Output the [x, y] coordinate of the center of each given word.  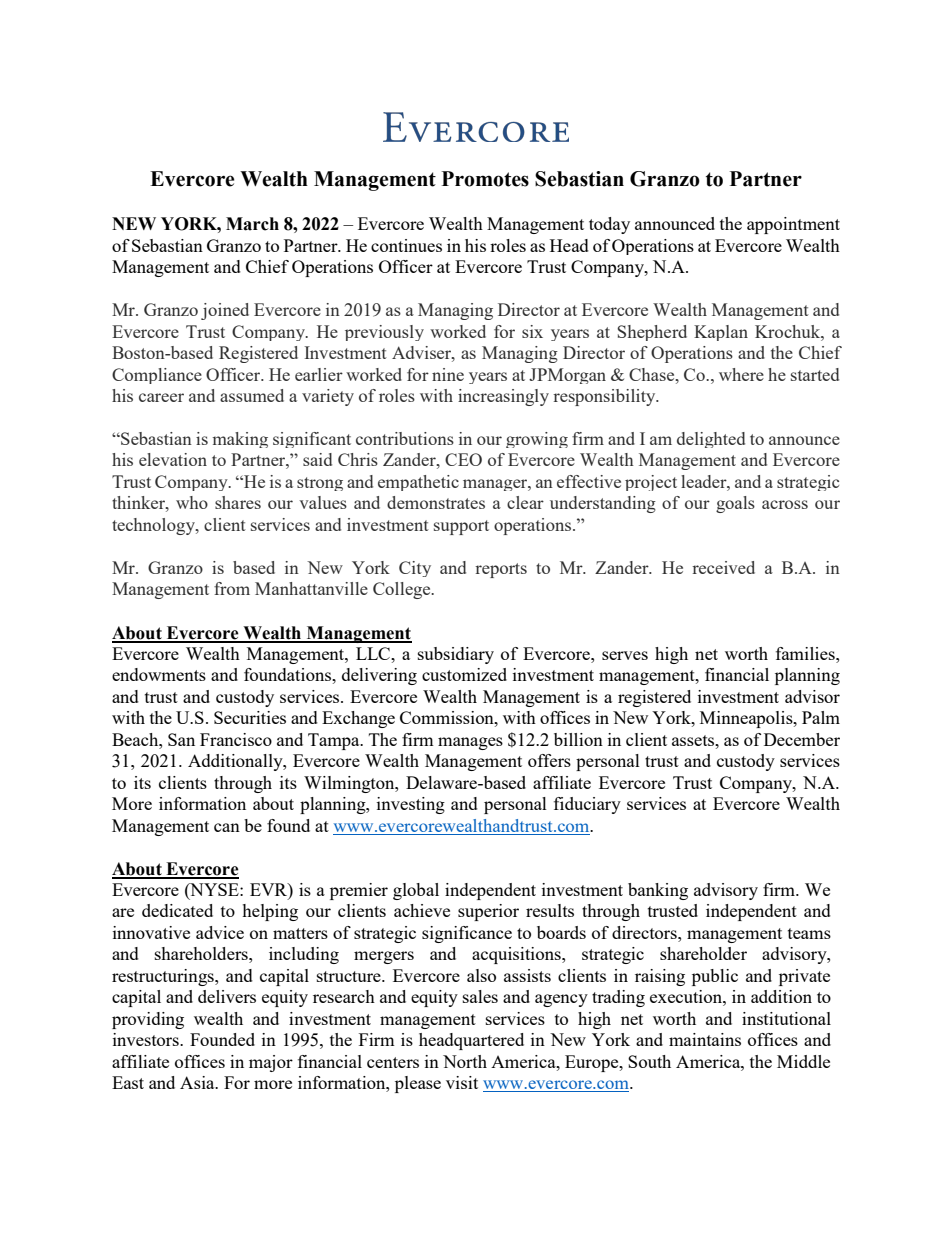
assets [694, 740]
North [465, 1061]
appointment [793, 225]
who [192, 502]
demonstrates [436, 502]
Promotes [485, 179]
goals [735, 504]
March [252, 224]
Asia [198, 1082]
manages [470, 743]
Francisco [236, 739]
